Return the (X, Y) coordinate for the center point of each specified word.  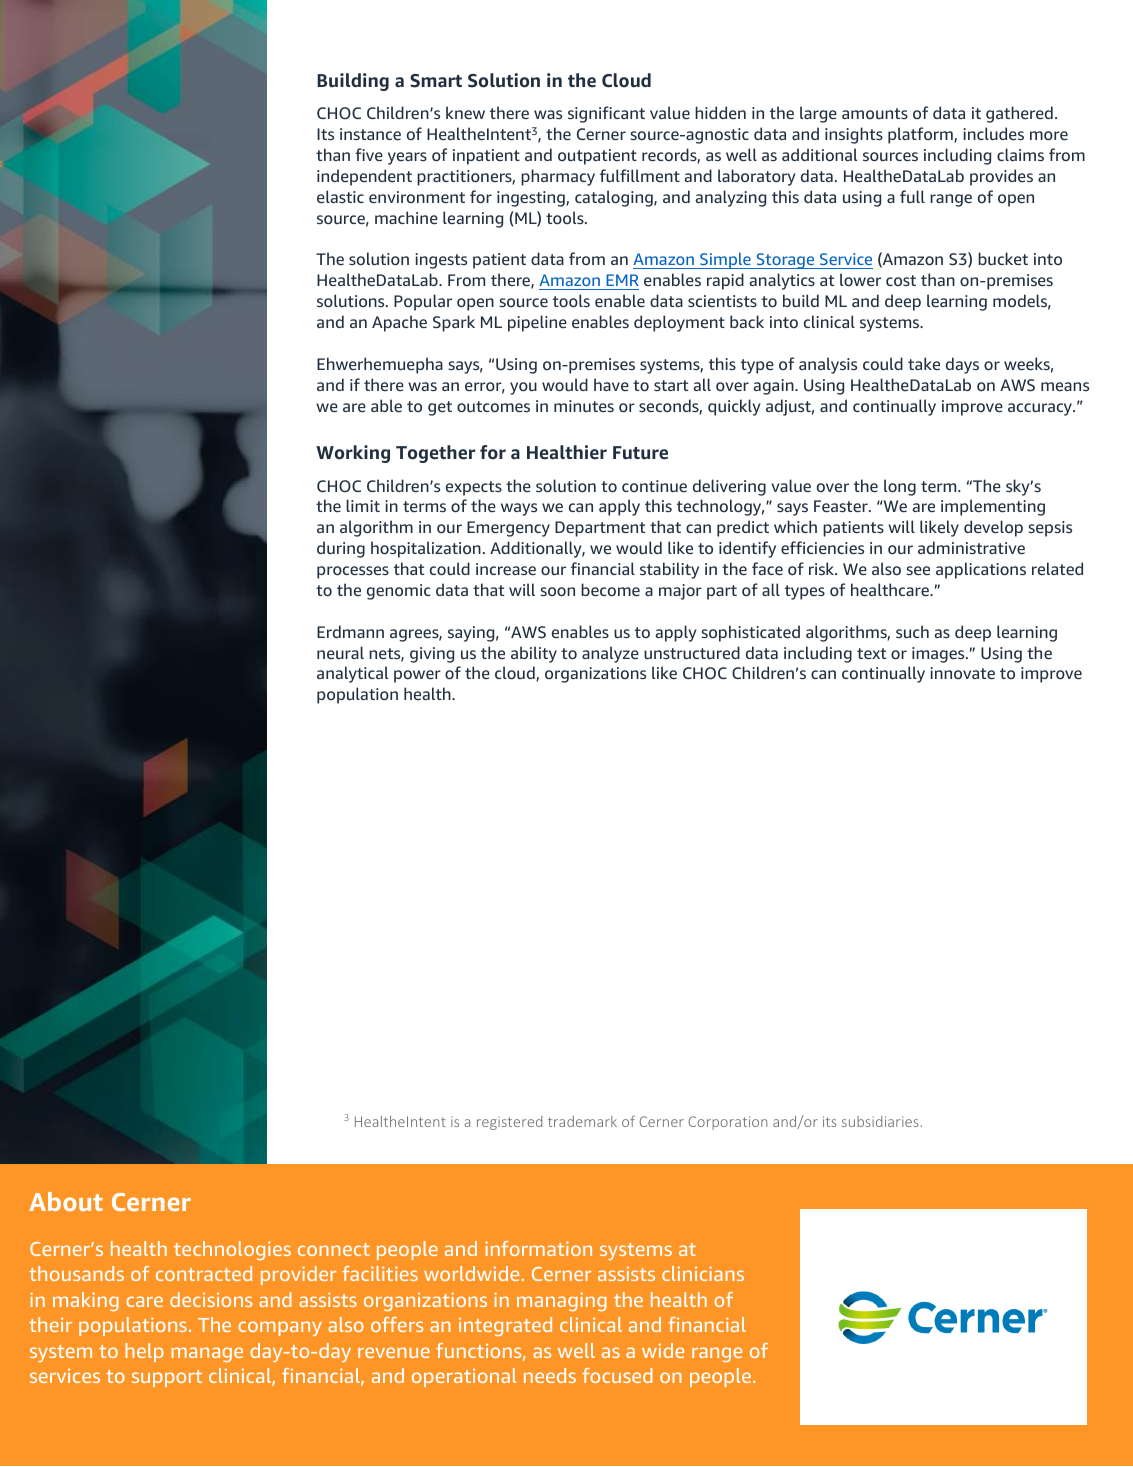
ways (519, 509)
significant (606, 114)
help (144, 1352)
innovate (962, 673)
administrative (971, 547)
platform (921, 135)
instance (370, 134)
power (417, 676)
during (341, 549)
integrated (505, 1326)
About (66, 1201)
